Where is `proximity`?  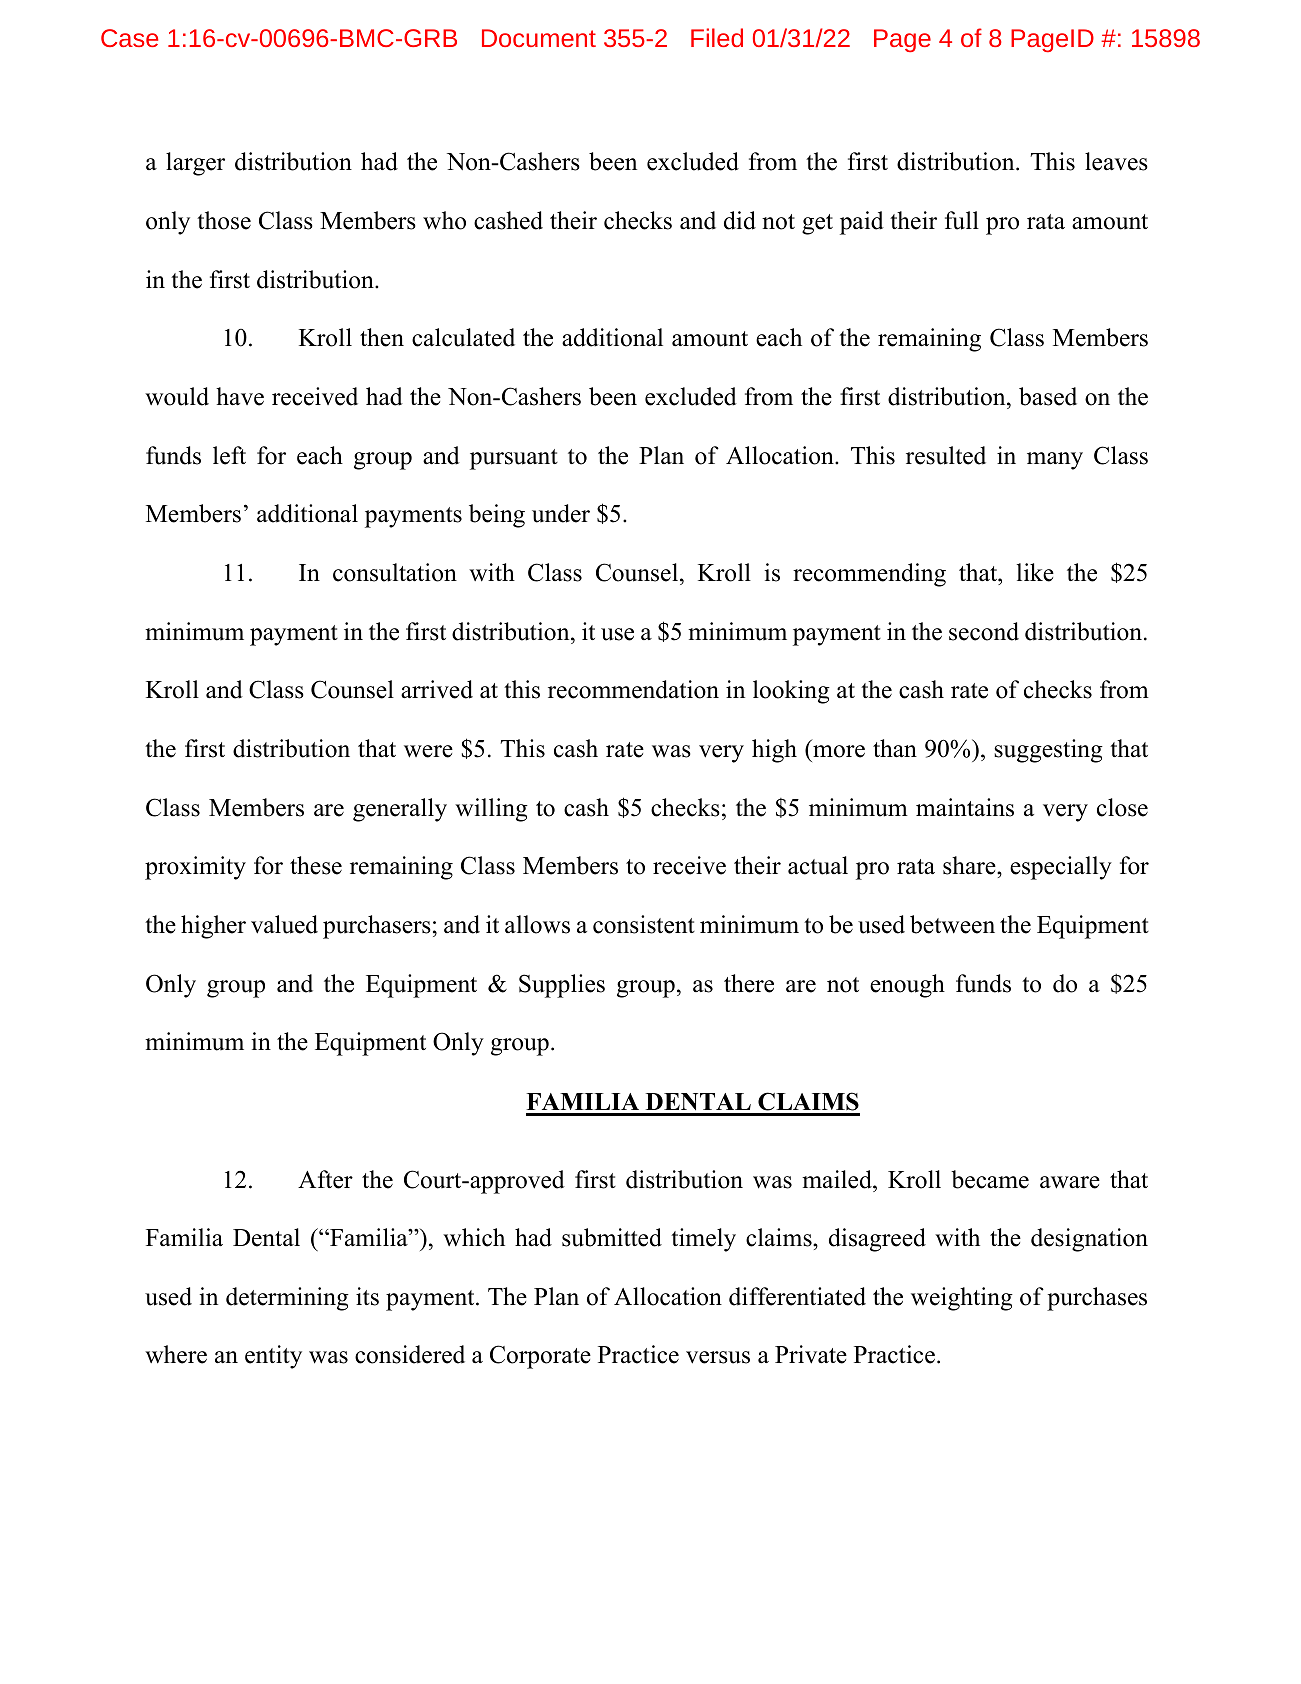
proximity is located at coordinates (195, 868).
